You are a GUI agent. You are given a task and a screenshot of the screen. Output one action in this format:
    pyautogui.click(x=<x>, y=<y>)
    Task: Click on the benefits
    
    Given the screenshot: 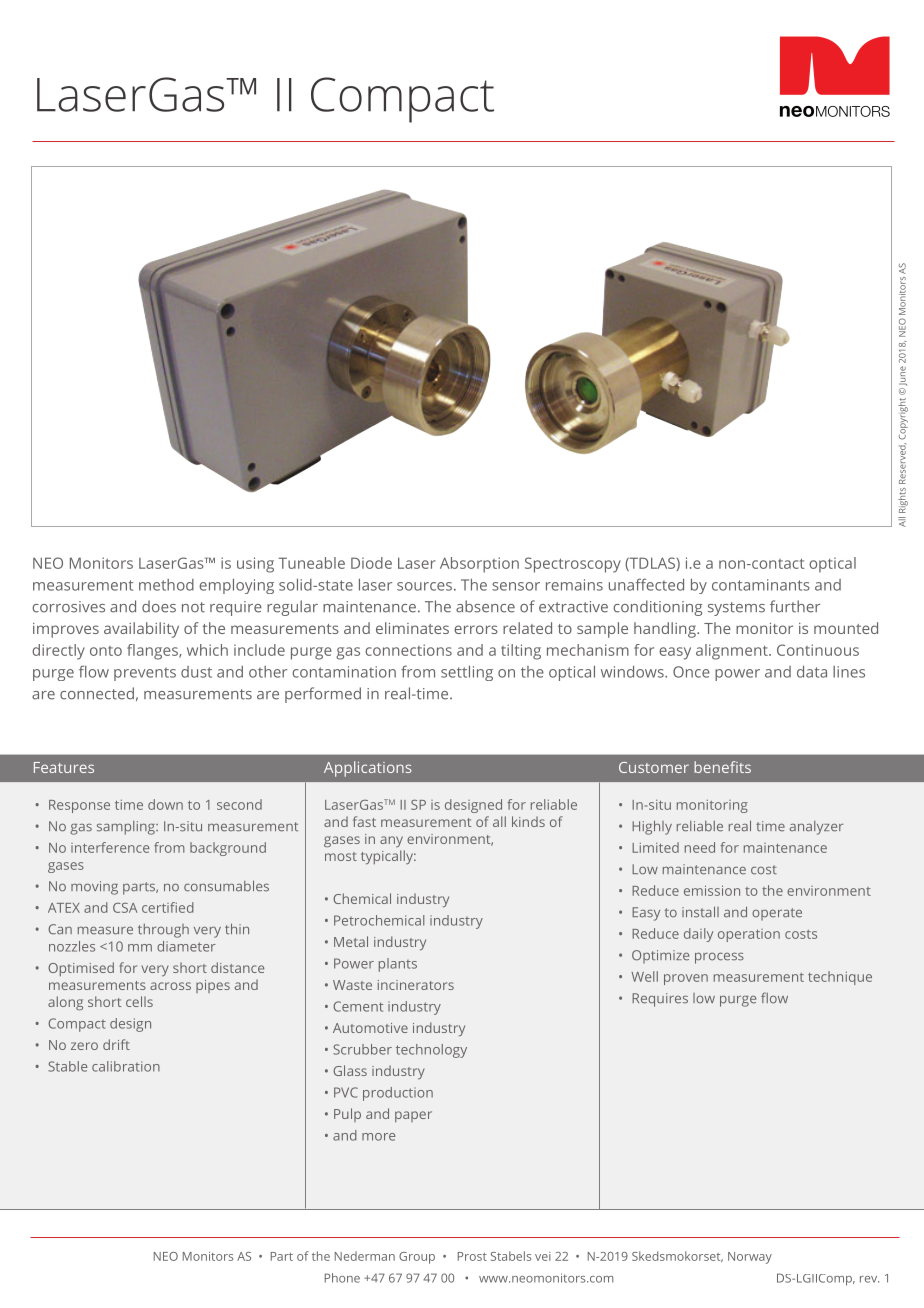 What is the action you would take?
    pyautogui.click(x=722, y=767)
